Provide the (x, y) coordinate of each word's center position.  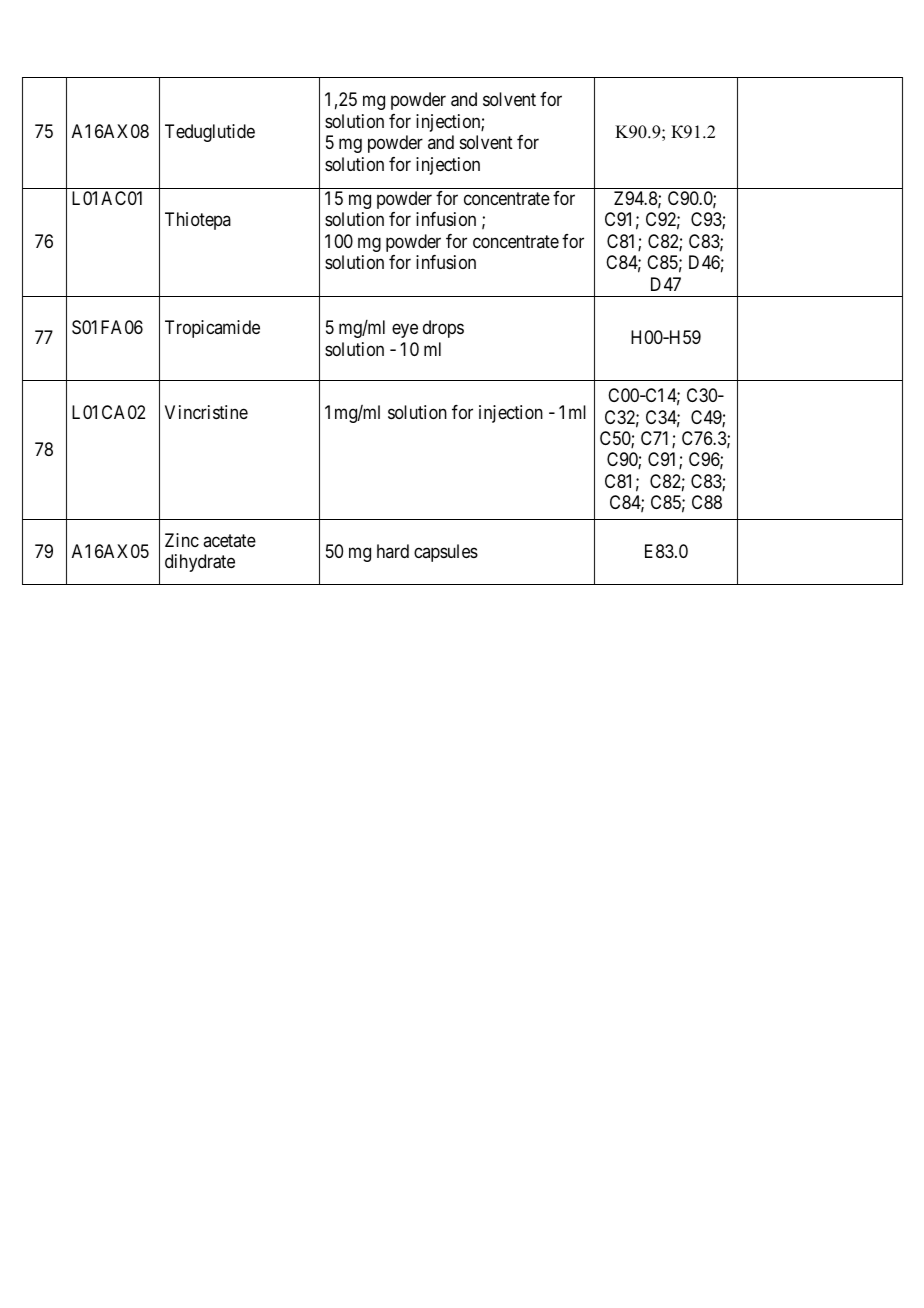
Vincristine (206, 412)
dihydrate (200, 563)
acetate (229, 540)
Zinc (182, 540)
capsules (446, 553)
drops (443, 329)
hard (393, 551)
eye (405, 331)
